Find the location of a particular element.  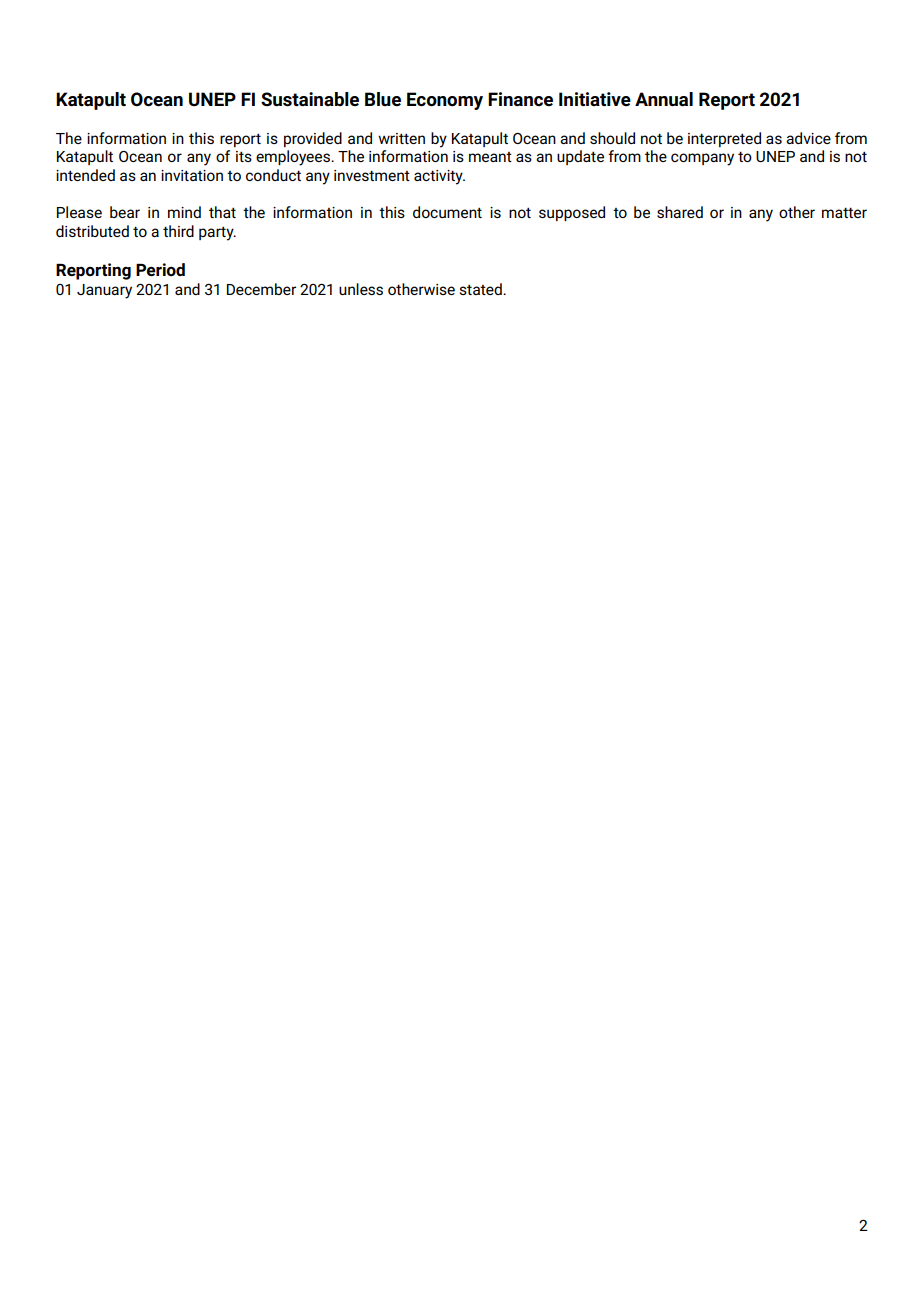

party is located at coordinates (217, 234).
